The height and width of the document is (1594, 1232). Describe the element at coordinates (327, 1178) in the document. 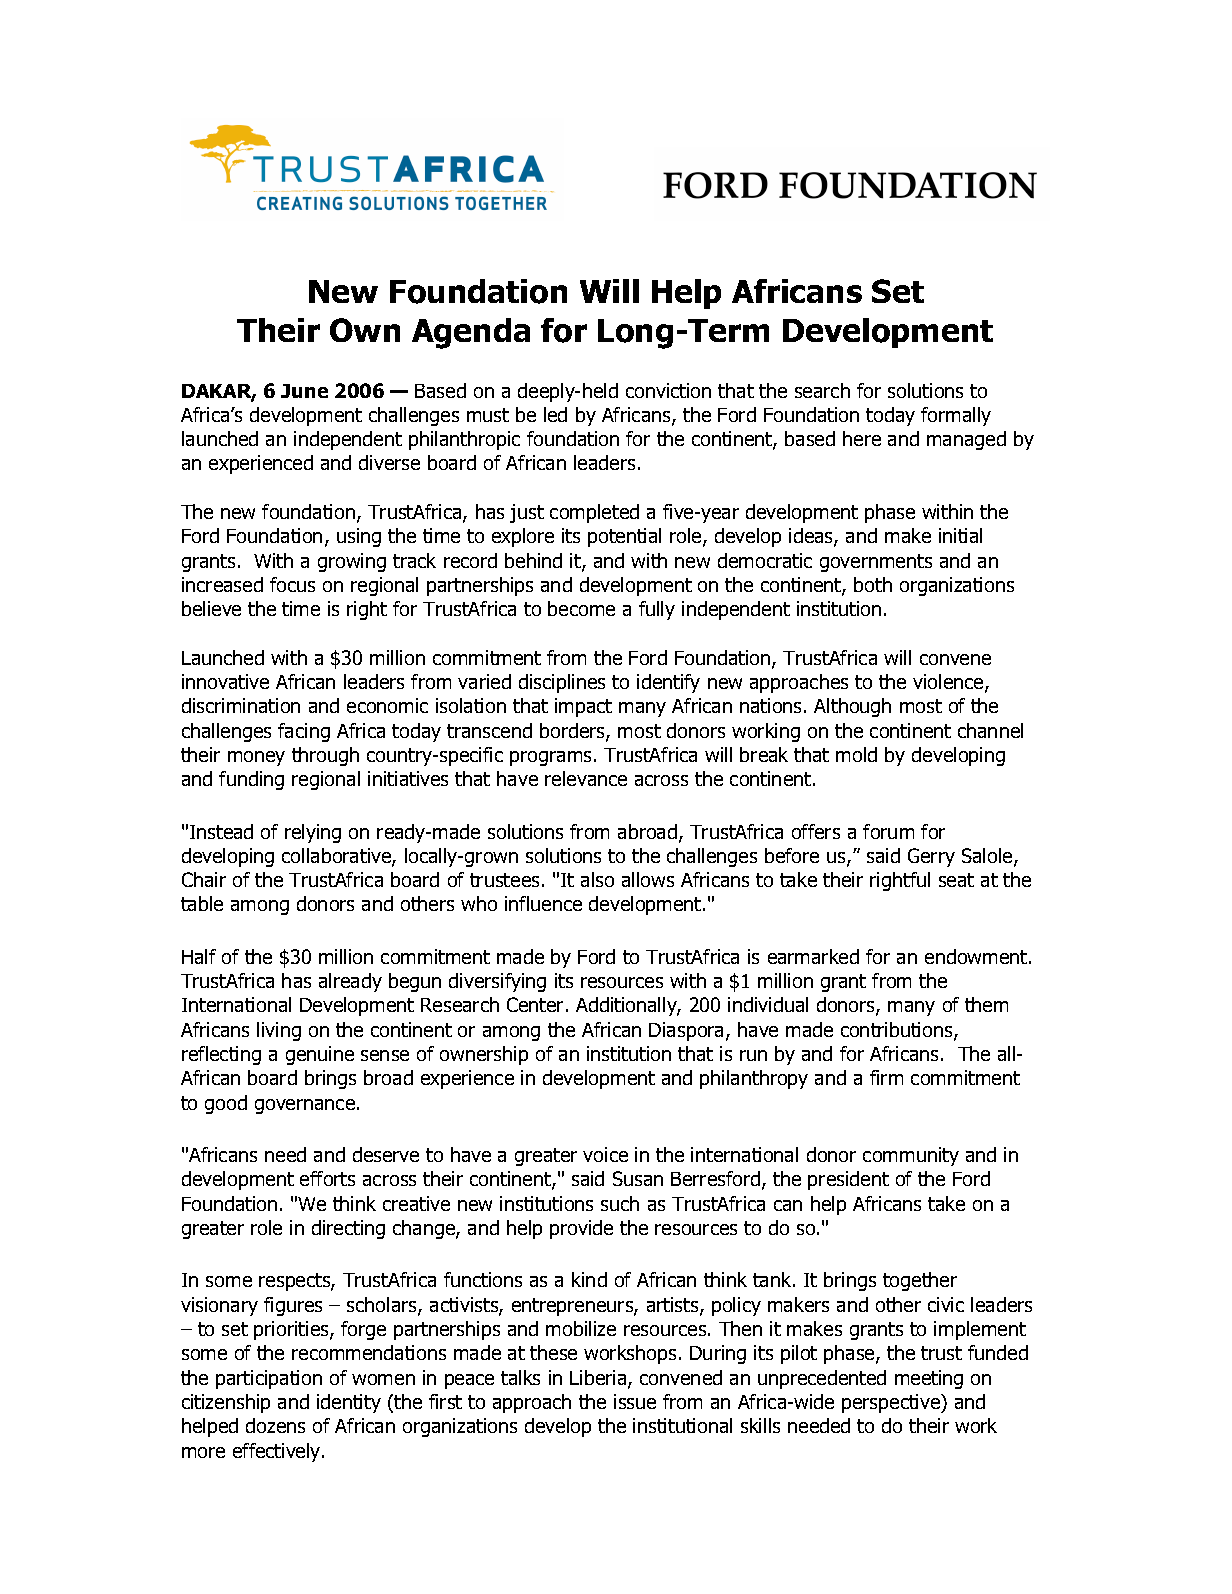

I see `efforts` at that location.
